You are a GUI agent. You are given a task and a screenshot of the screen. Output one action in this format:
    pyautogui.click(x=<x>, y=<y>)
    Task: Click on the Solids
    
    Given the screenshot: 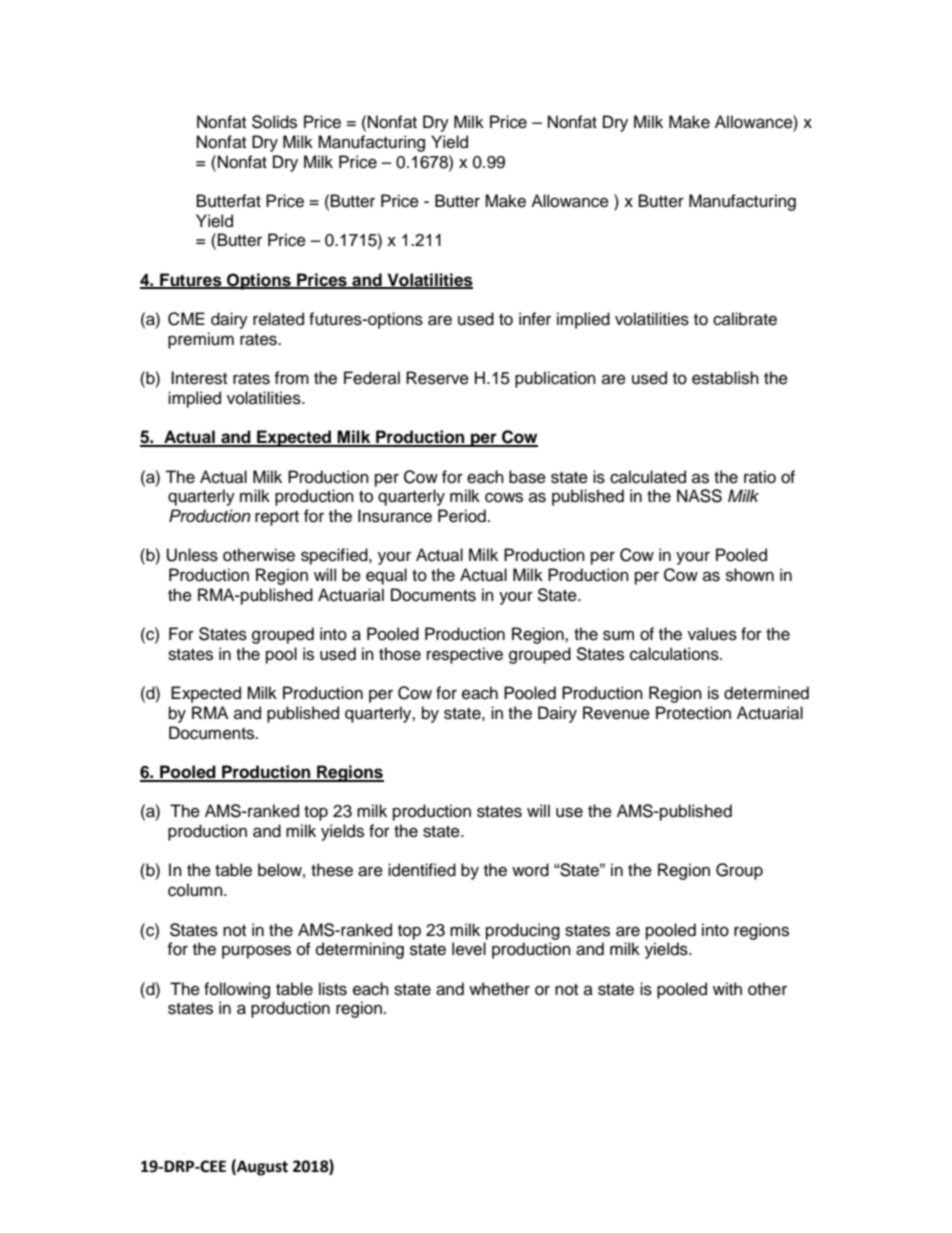 What is the action you would take?
    pyautogui.click(x=274, y=122)
